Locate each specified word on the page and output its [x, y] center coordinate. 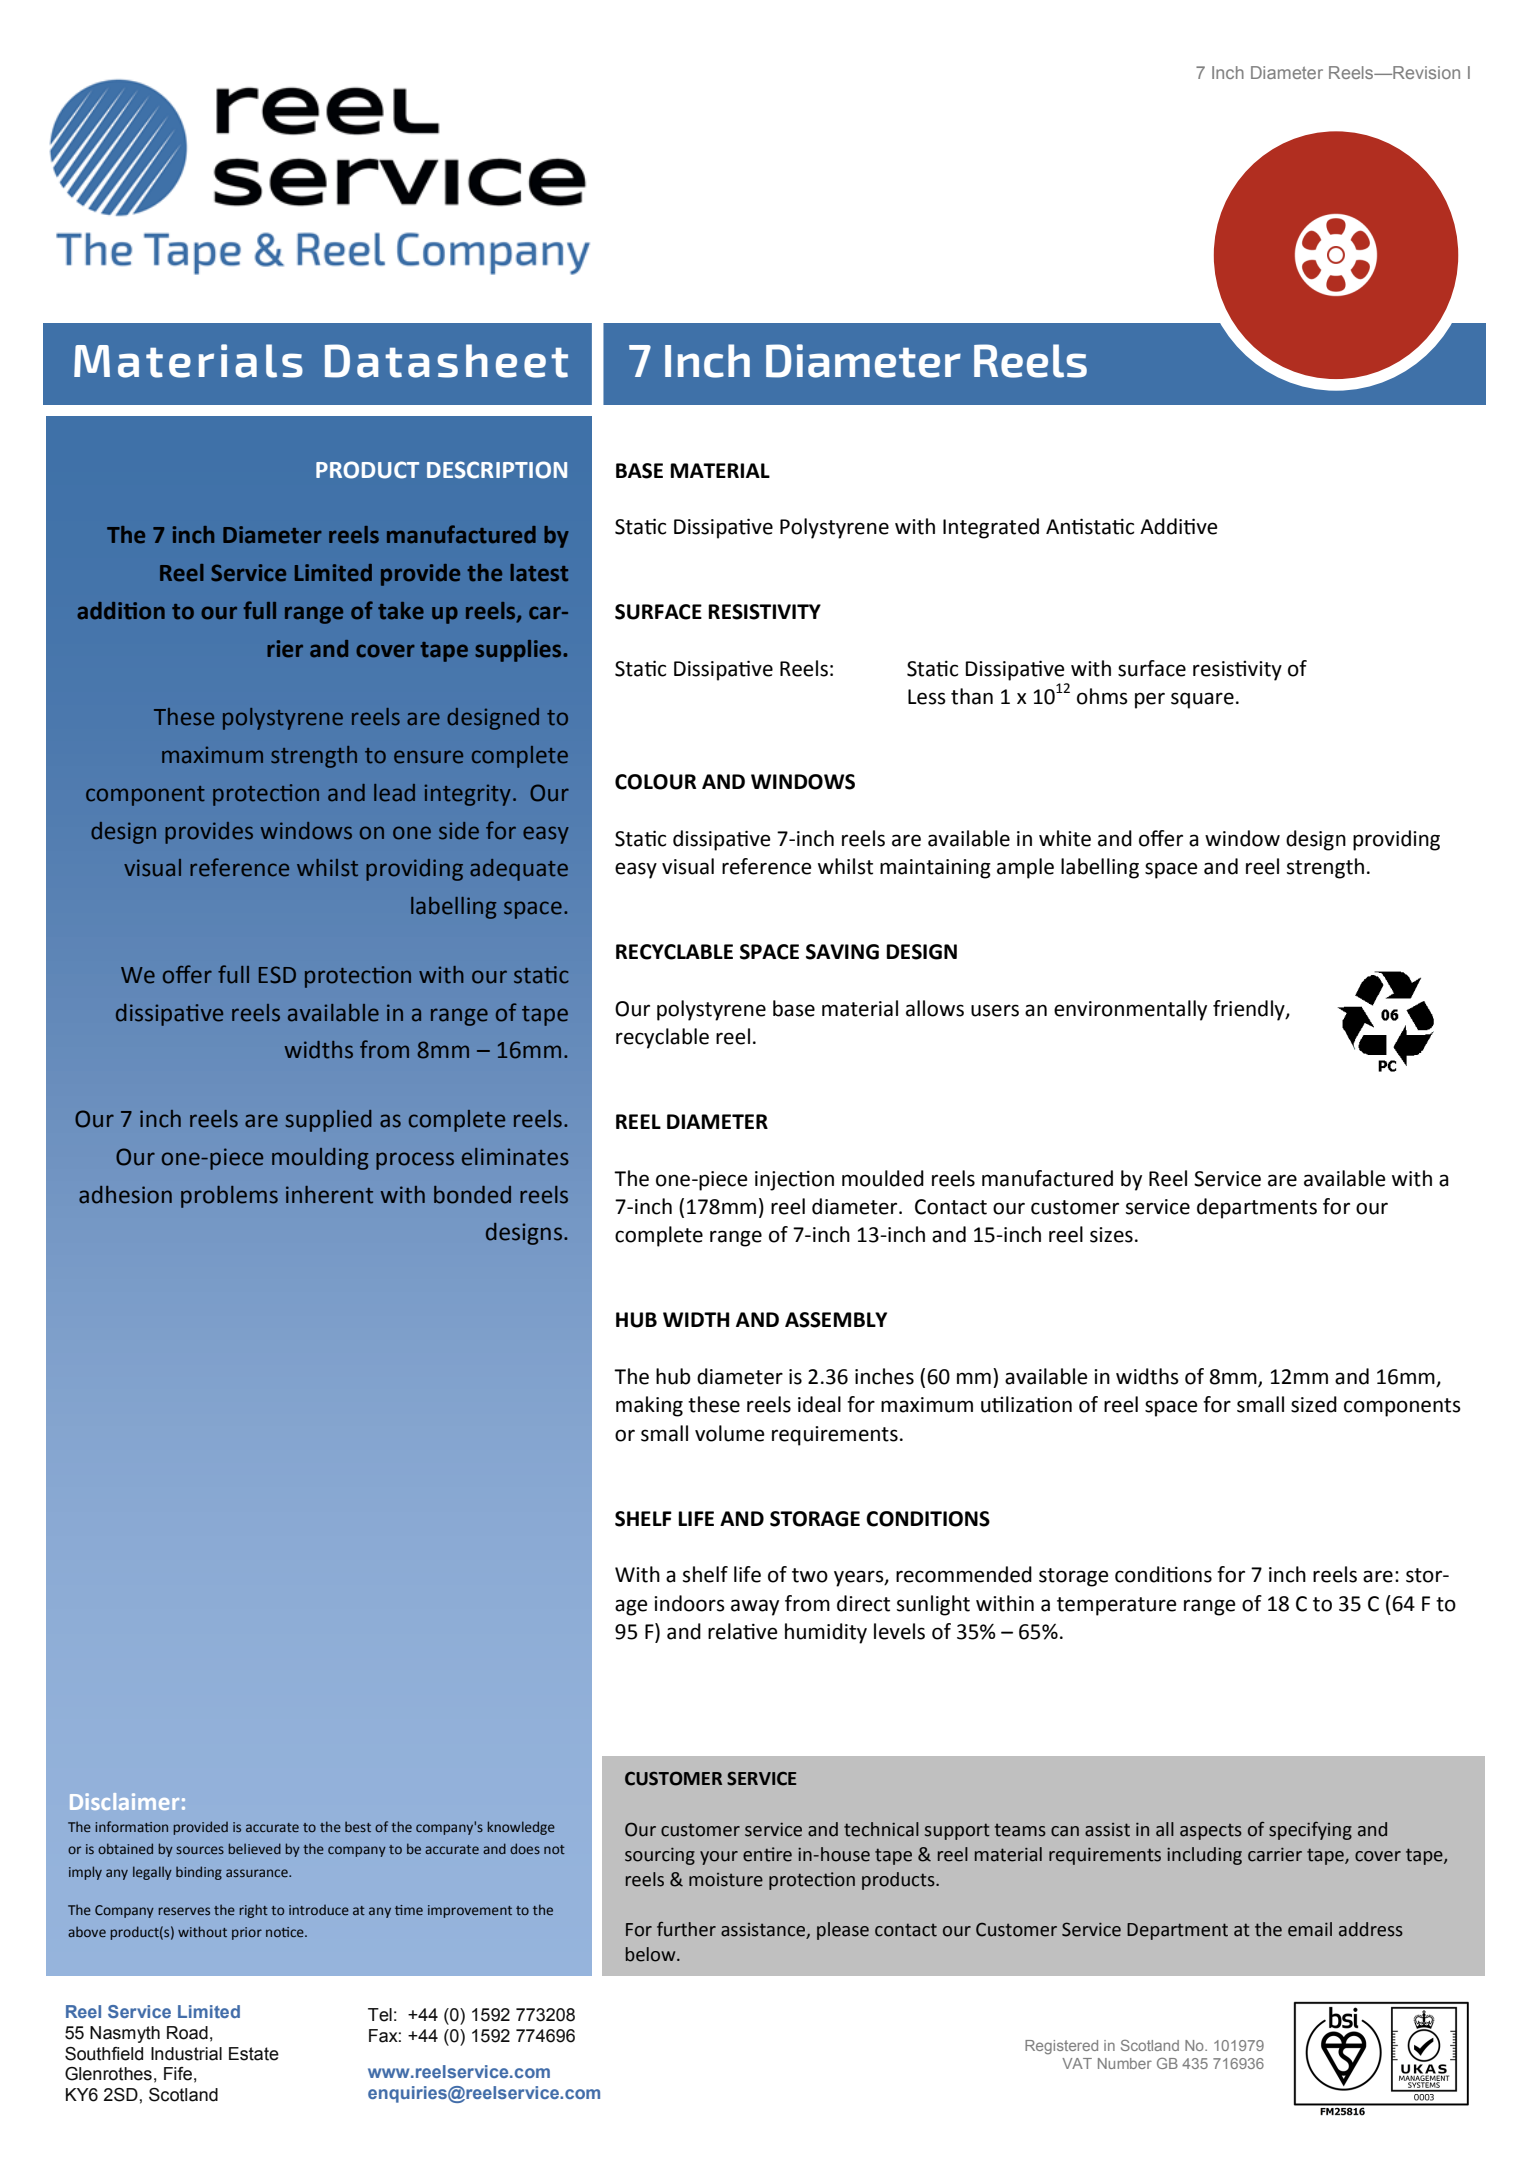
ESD [277, 975]
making [649, 1406]
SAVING [842, 952]
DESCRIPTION [497, 470]
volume [730, 1433]
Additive [1179, 526]
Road [187, 2033]
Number [1125, 2063]
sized [1314, 1404]
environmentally [1130, 1010]
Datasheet [446, 361]
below [652, 1954]
